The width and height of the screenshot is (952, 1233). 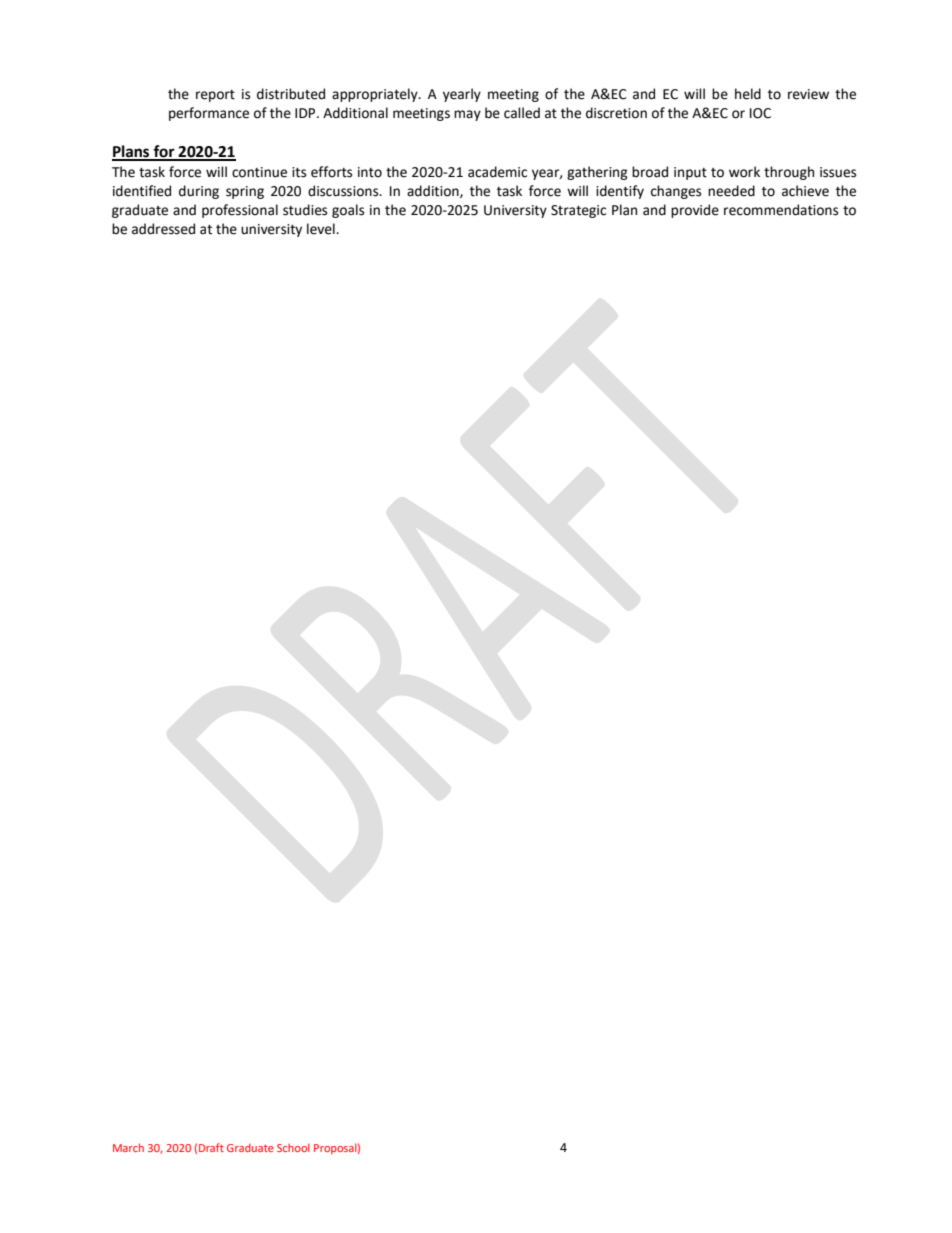 What do you see at coordinates (240, 211) in the screenshot?
I see `professional` at bounding box center [240, 211].
